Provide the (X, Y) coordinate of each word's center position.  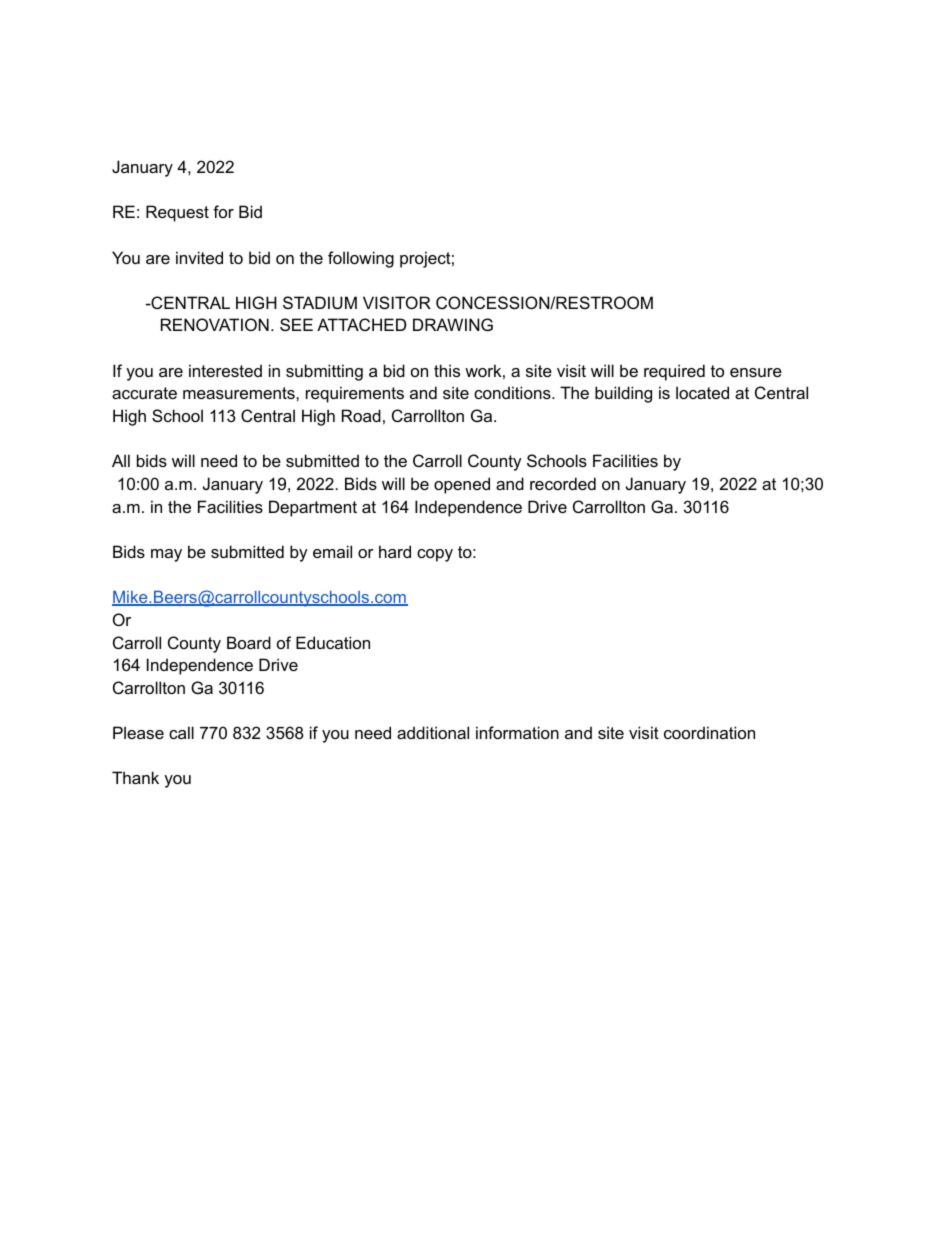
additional (433, 732)
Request (177, 213)
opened (462, 485)
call (181, 732)
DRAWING (453, 324)
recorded (563, 483)
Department (313, 508)
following (361, 259)
